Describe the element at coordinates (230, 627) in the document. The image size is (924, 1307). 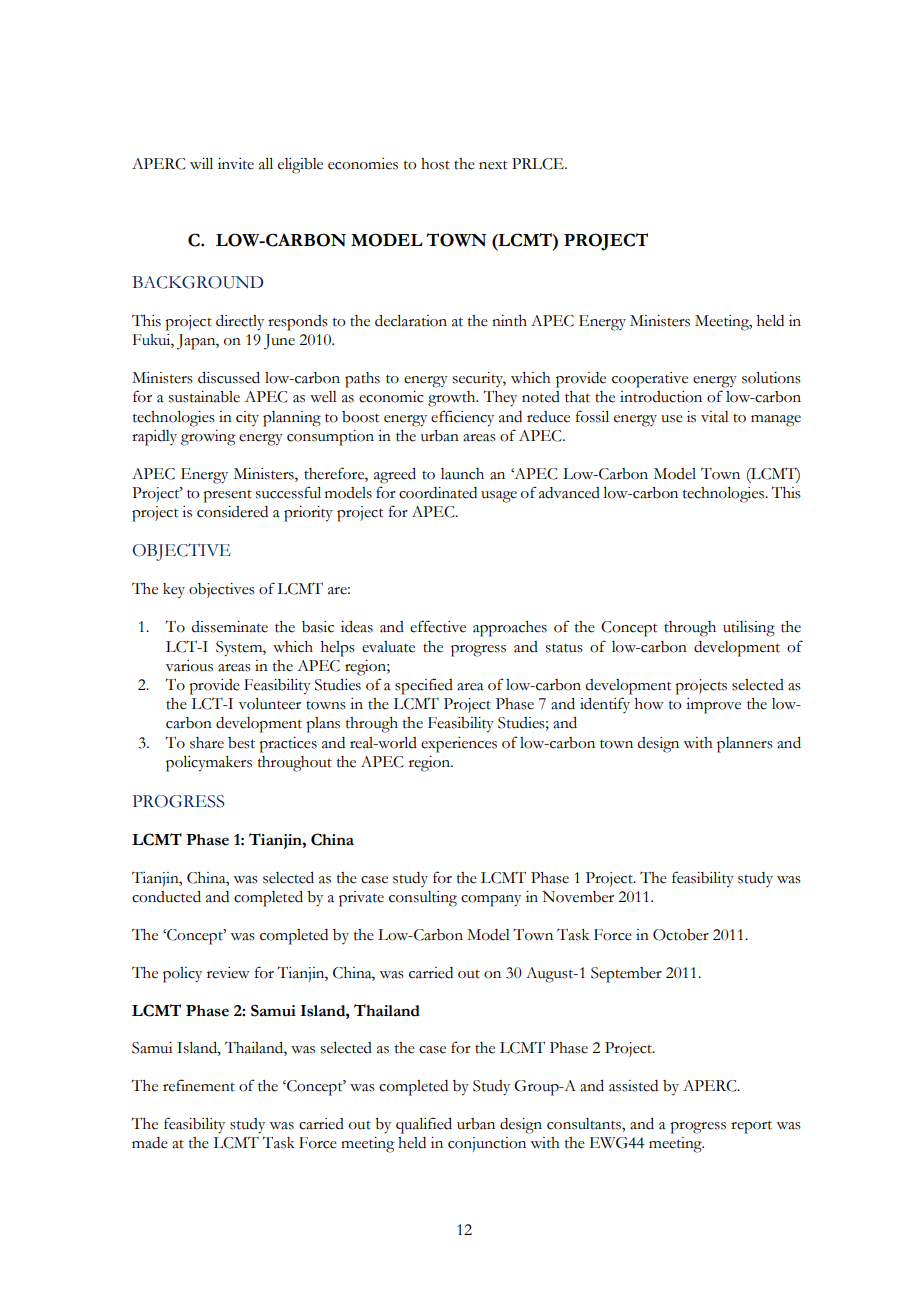
I see `disseminate` at that location.
